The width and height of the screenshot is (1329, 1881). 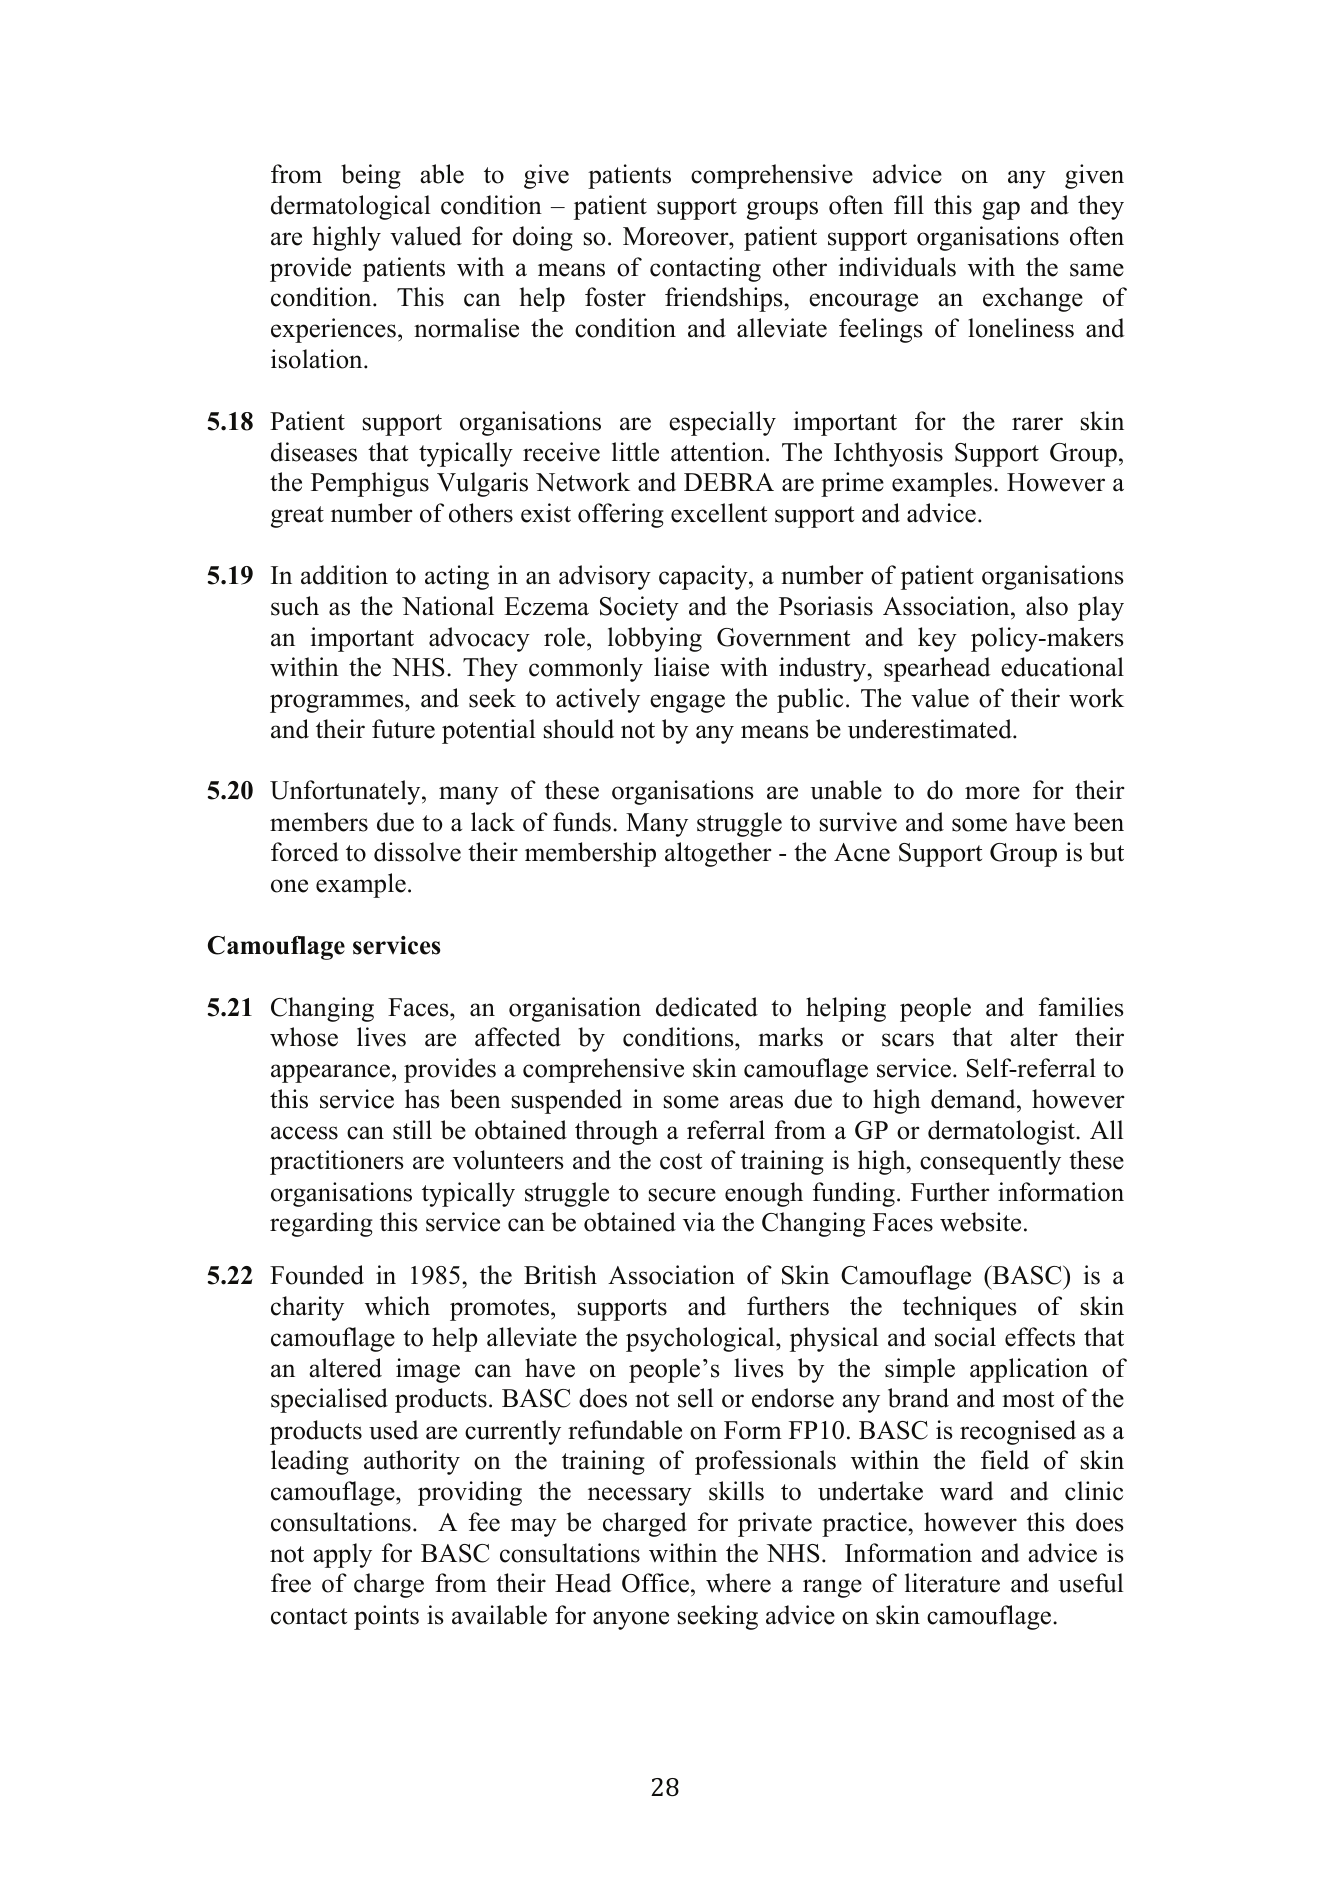 What do you see at coordinates (350, 207) in the screenshot?
I see `dermatological` at bounding box center [350, 207].
